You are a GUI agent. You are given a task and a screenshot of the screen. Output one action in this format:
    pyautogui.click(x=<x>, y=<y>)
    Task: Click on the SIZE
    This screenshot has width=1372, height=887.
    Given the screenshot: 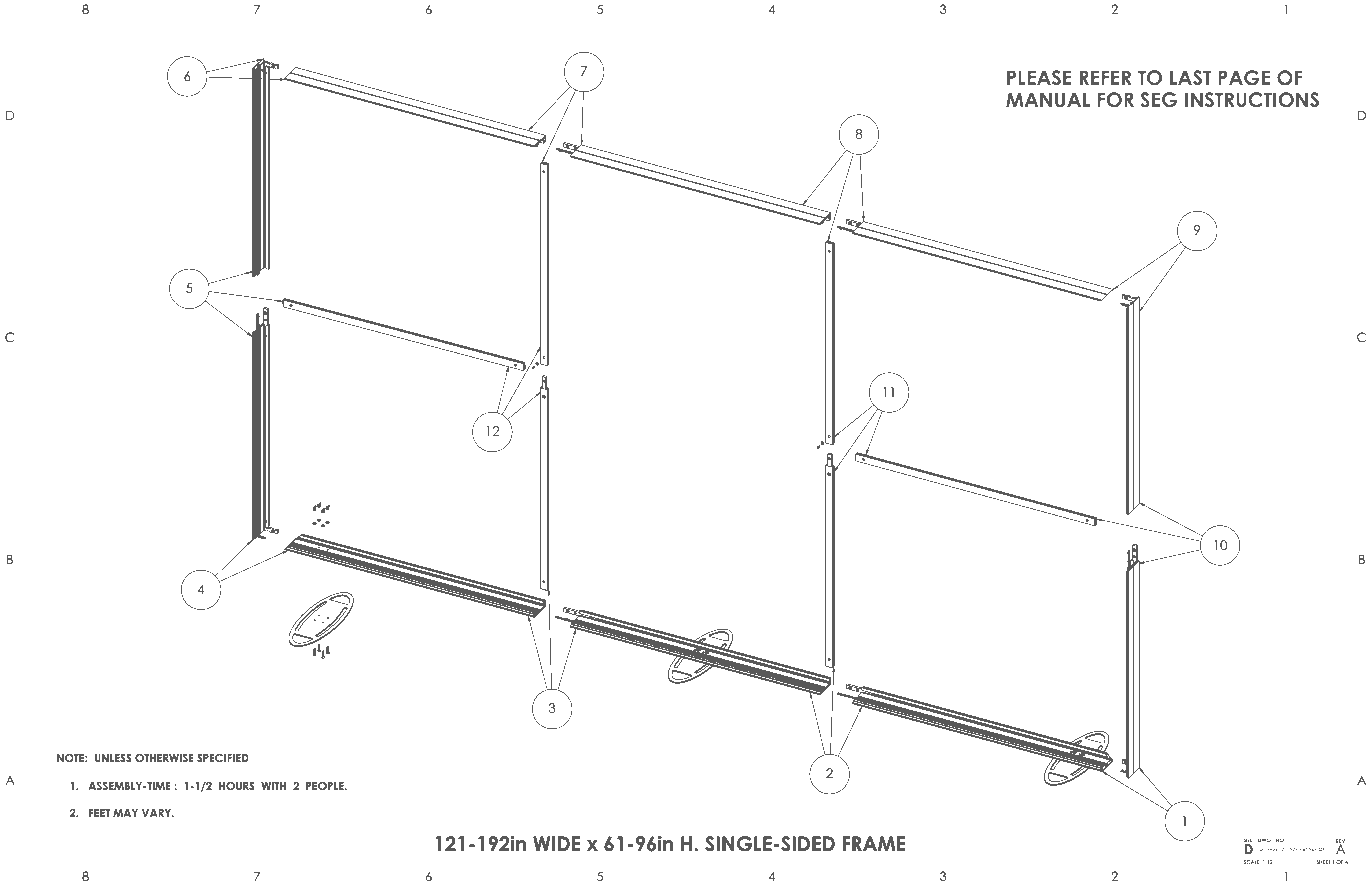 What is the action you would take?
    pyautogui.click(x=1248, y=841)
